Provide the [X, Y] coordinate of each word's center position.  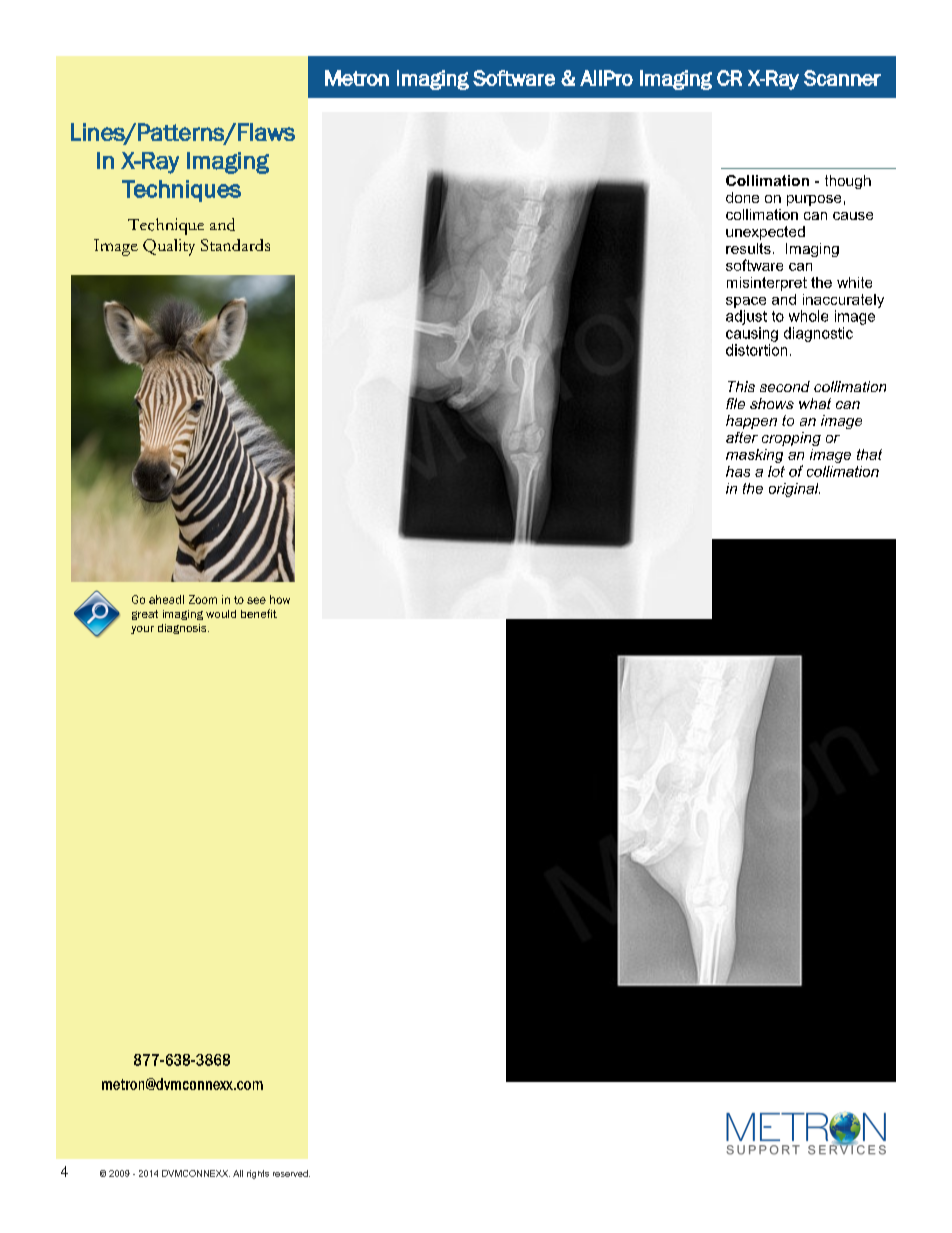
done [742, 197]
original [794, 490]
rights [258, 1174]
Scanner [842, 78]
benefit [259, 613]
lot [776, 471]
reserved [291, 1173]
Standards [235, 245]
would [221, 614]
